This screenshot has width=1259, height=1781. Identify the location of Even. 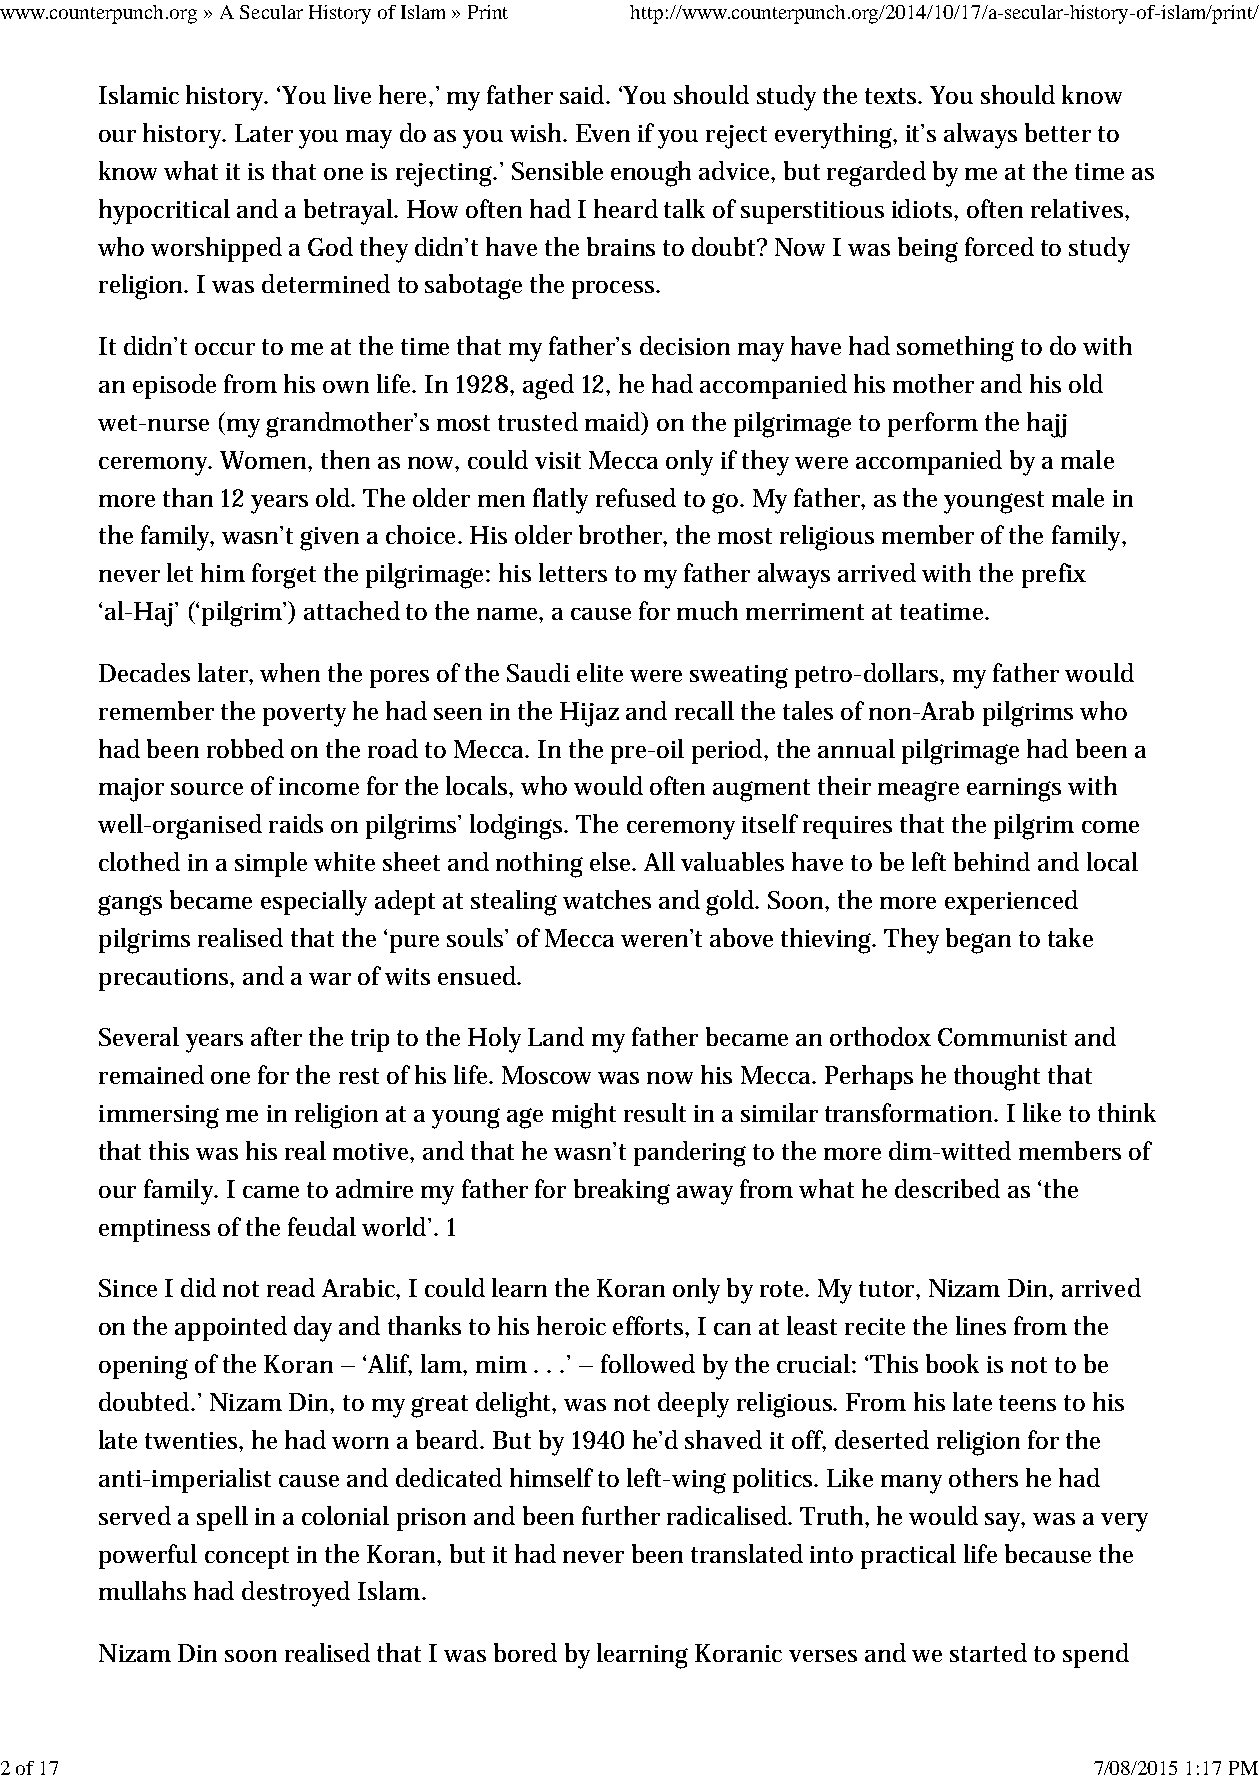
(603, 133).
